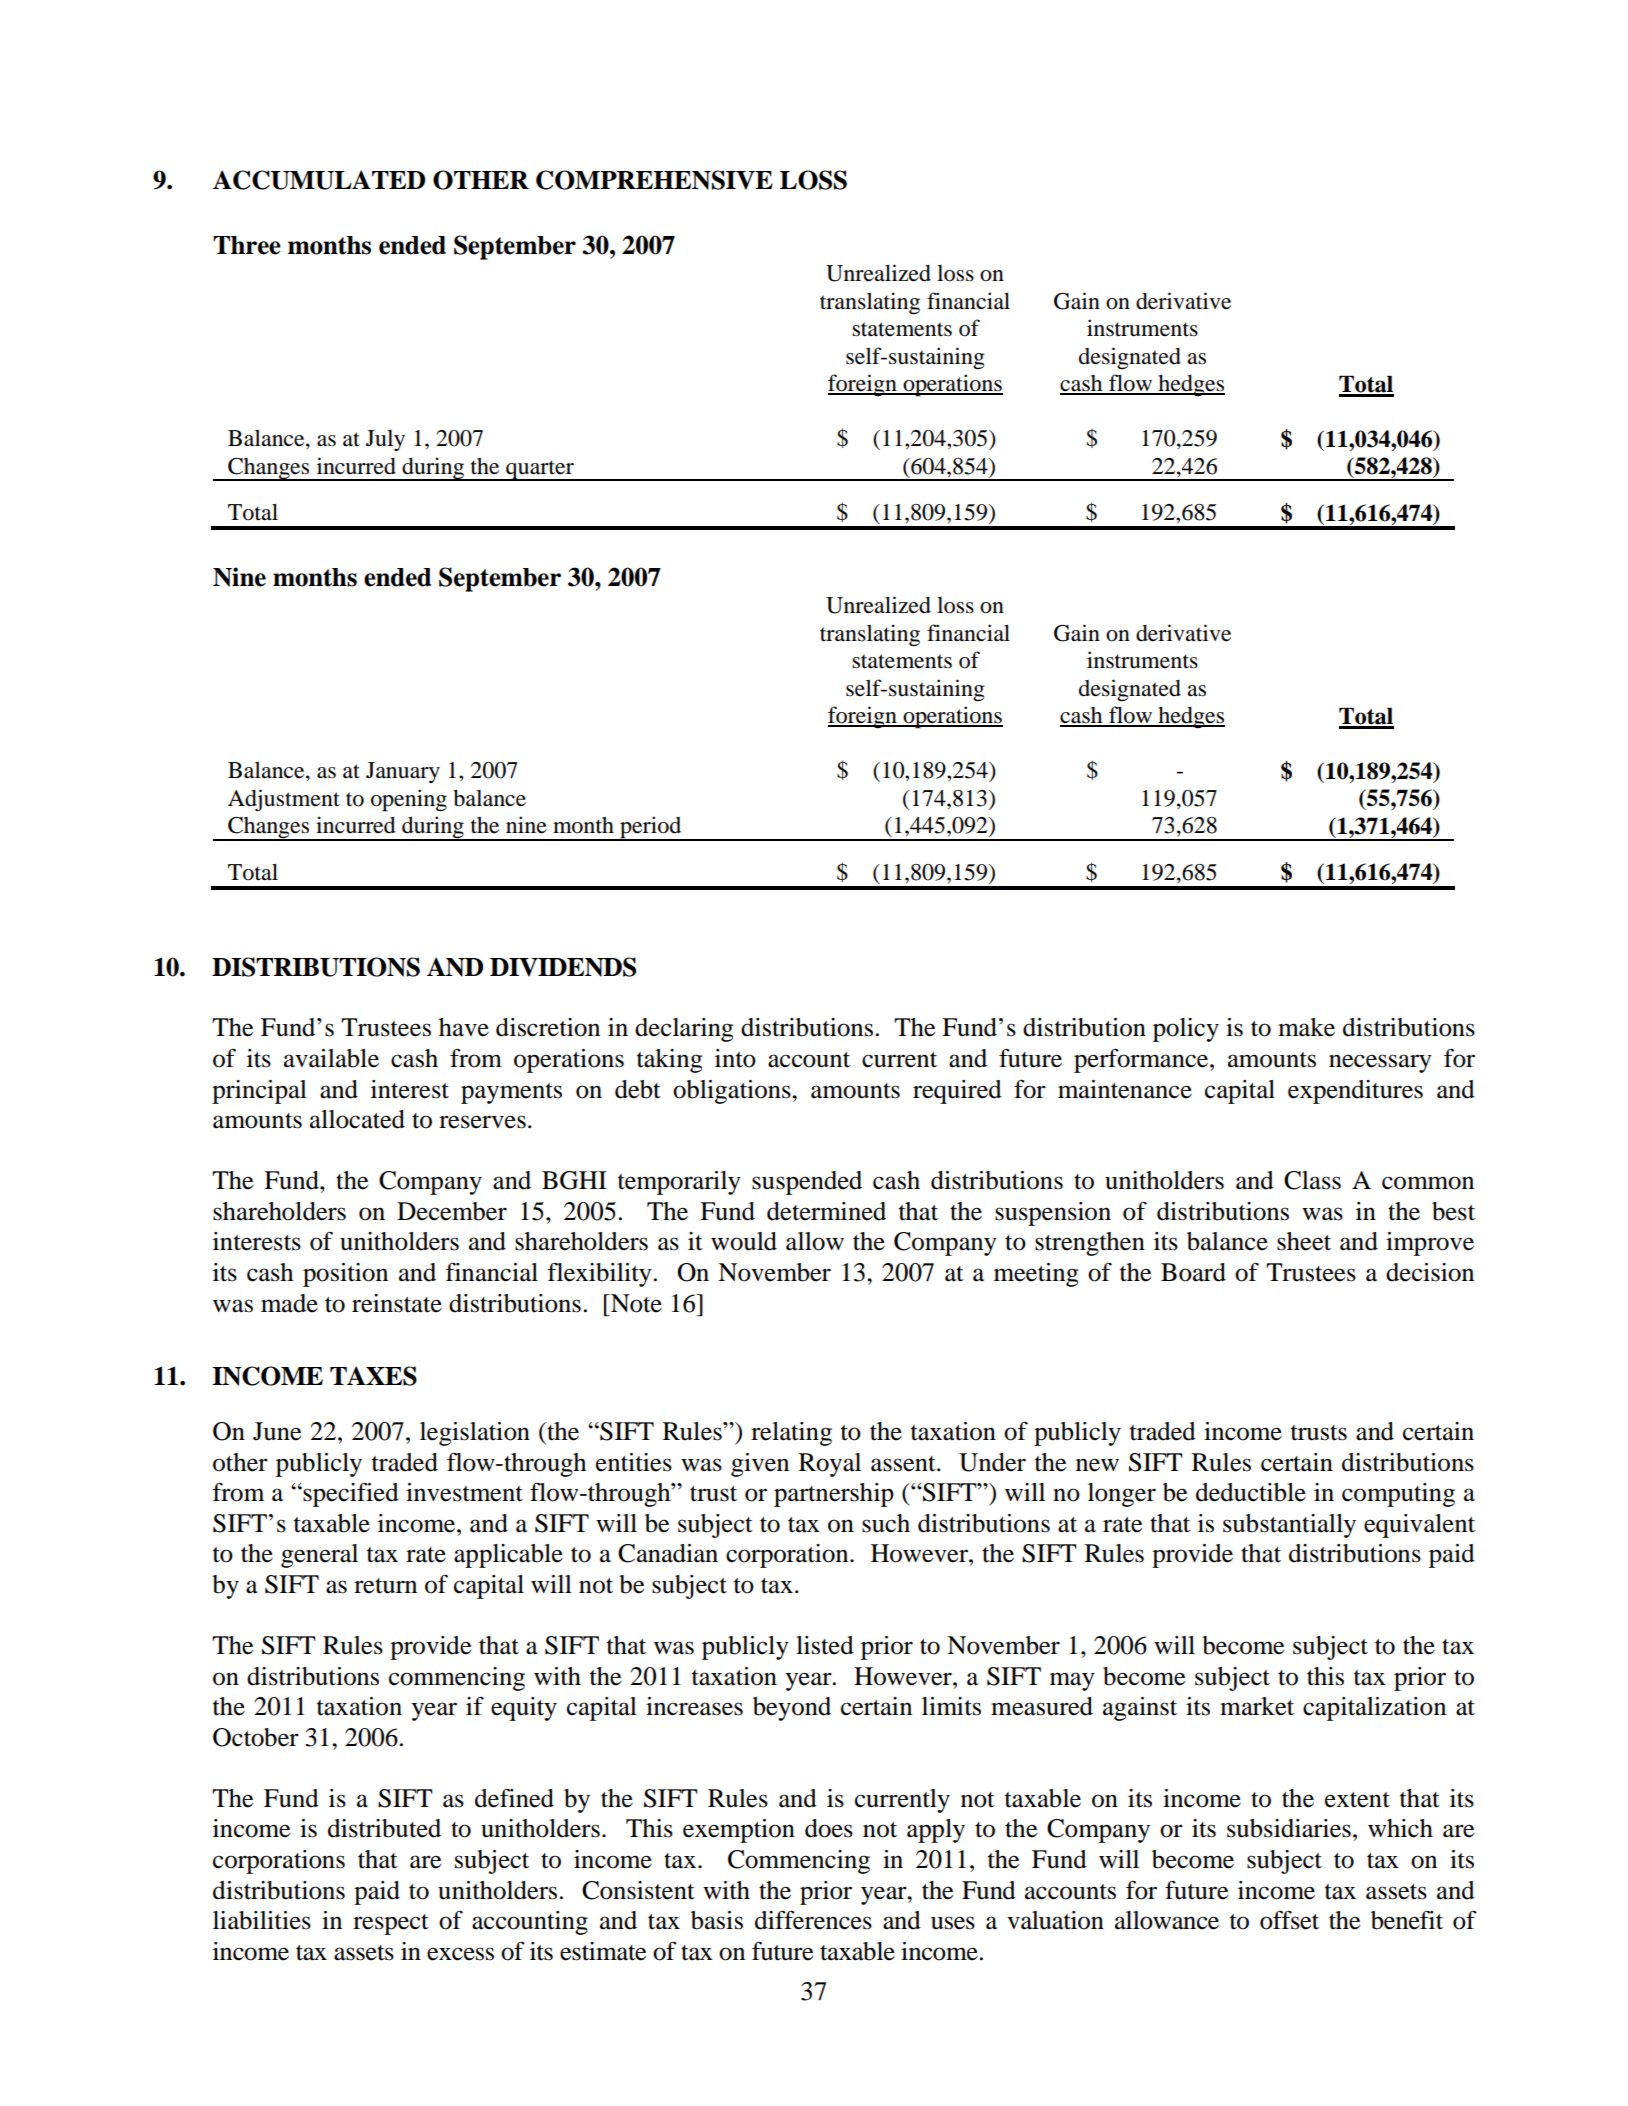 Image resolution: width=1628 pixels, height=2106 pixels. Describe the element at coordinates (813, 1920) in the screenshot. I see `differences` at that location.
